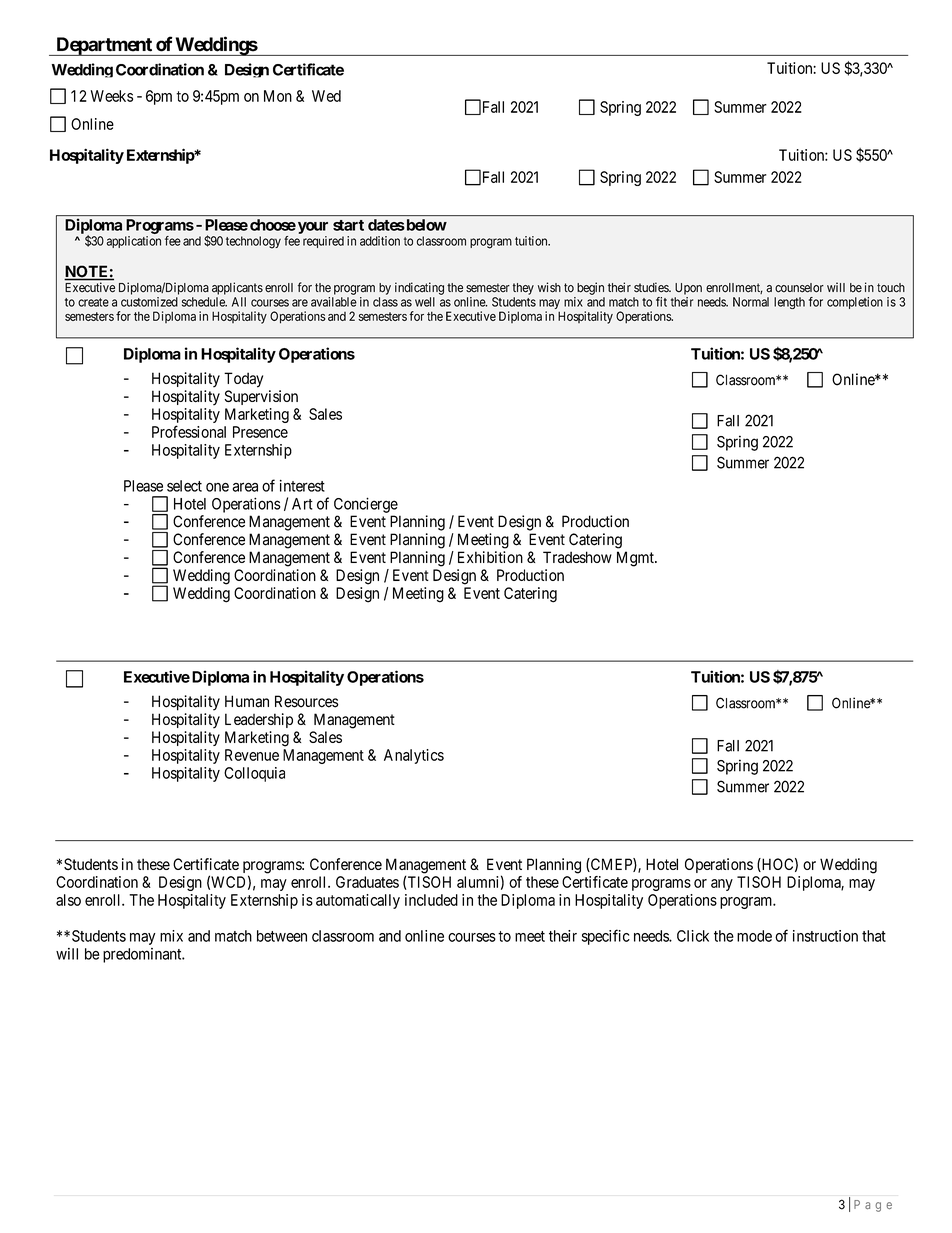 The image size is (952, 1233). I want to click on any, so click(722, 885).
